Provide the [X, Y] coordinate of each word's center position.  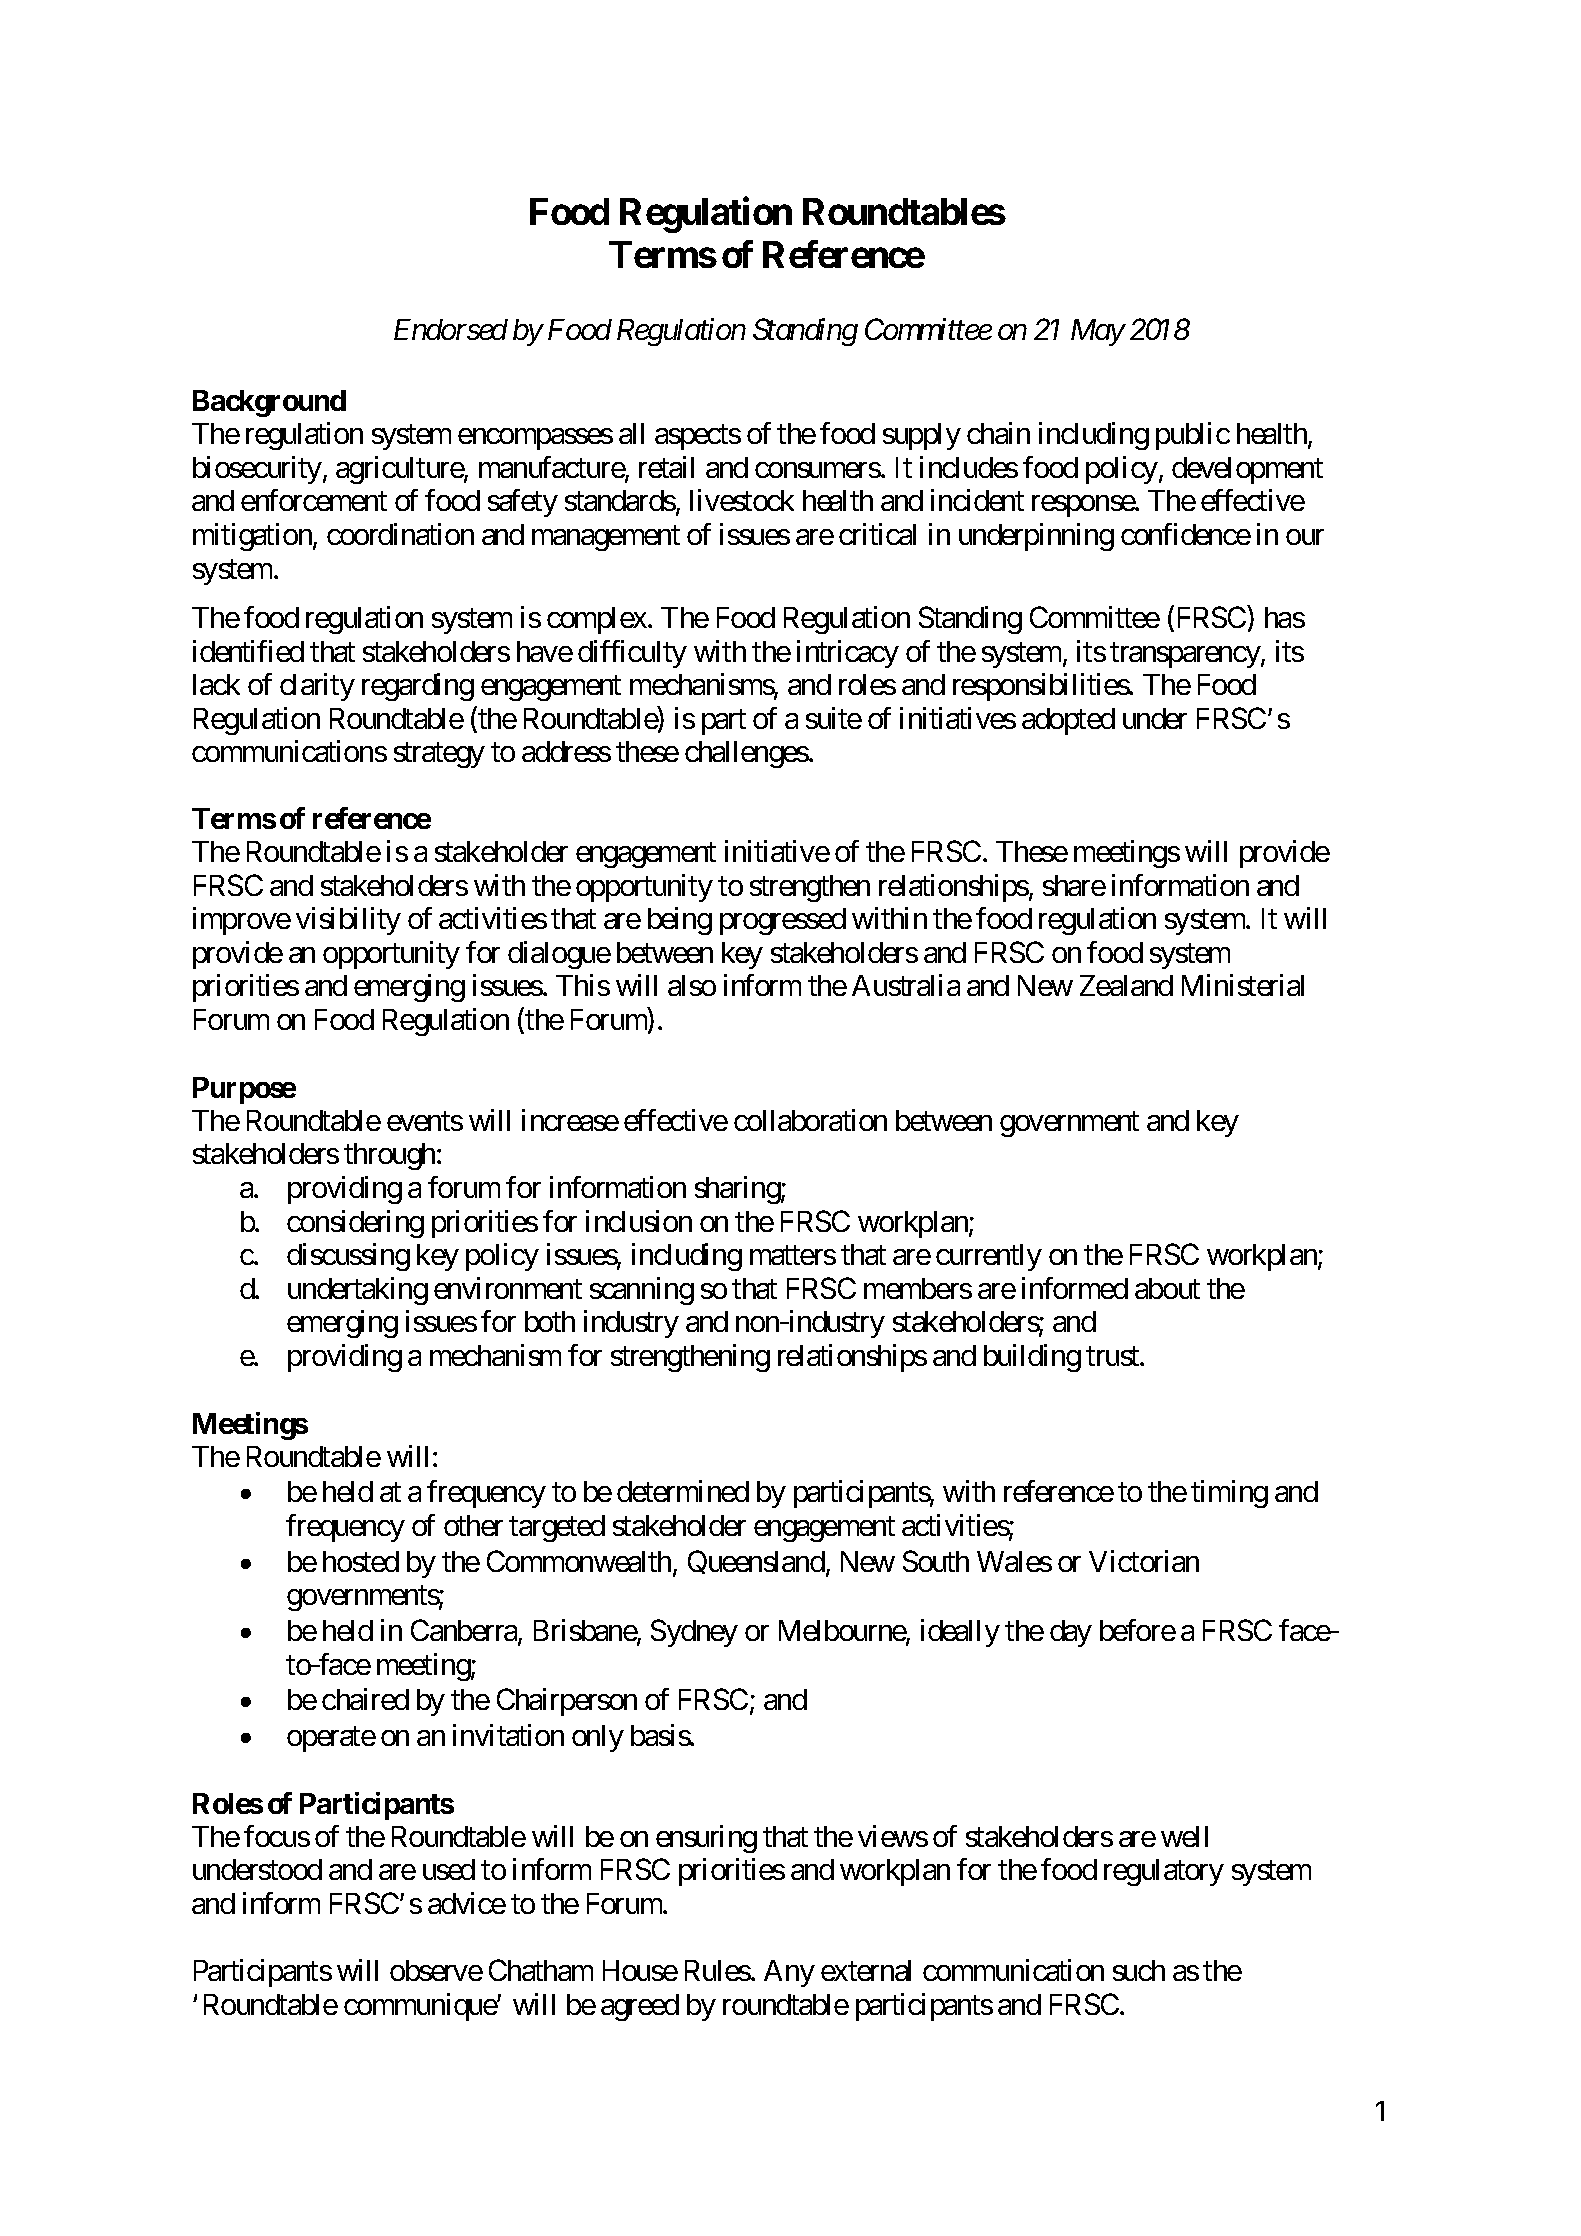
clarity [317, 687]
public [1193, 436]
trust [1113, 1356]
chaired [365, 1699]
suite [834, 718]
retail [666, 467]
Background [269, 403]
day [1071, 1633]
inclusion [639, 1221]
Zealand [1126, 985]
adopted [1068, 721]
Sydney [694, 1633]
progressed [783, 921]
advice [467, 1903]
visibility [348, 921]
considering [355, 1224]
